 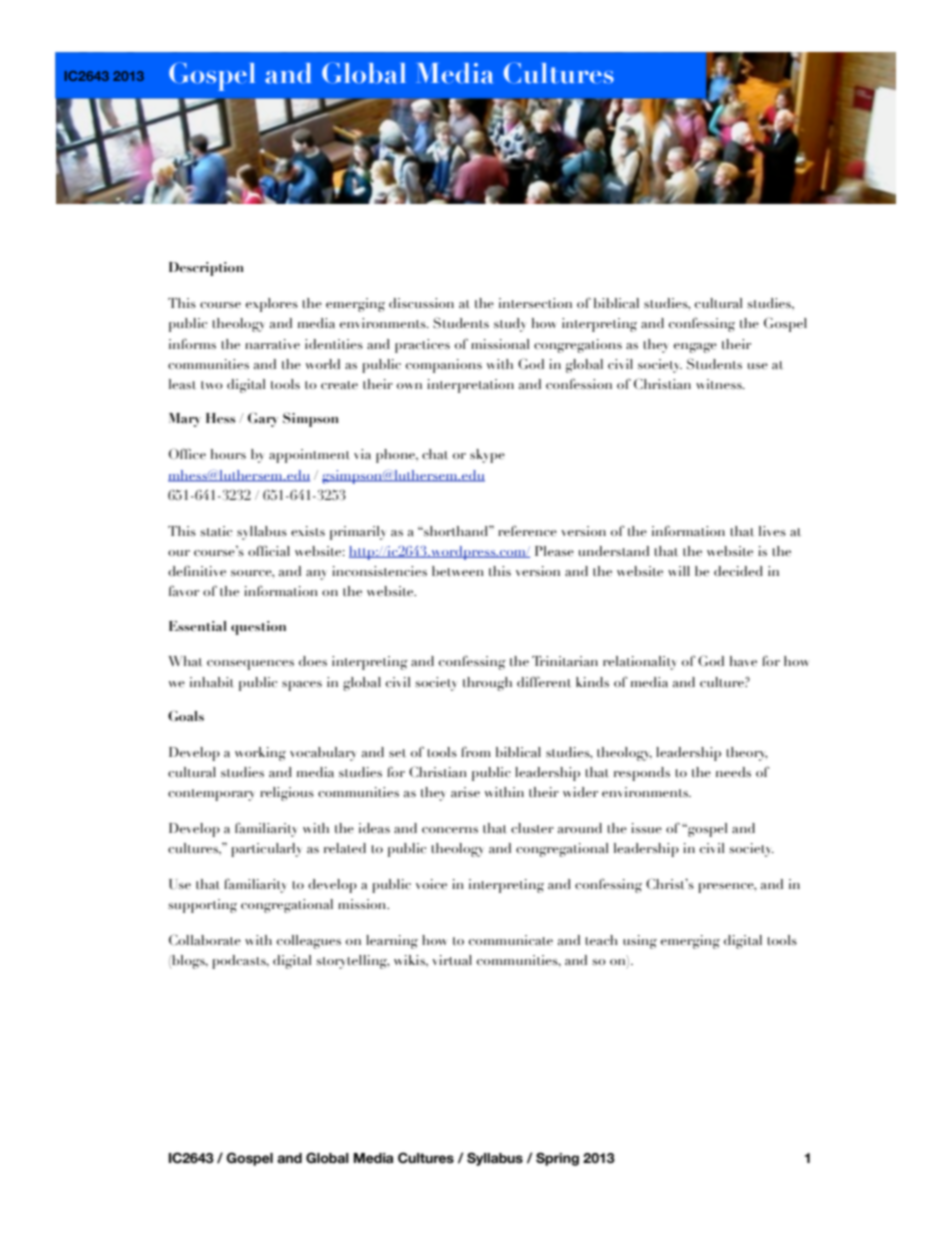 What do you see at coordinates (487, 684) in the page?
I see `through` at bounding box center [487, 684].
